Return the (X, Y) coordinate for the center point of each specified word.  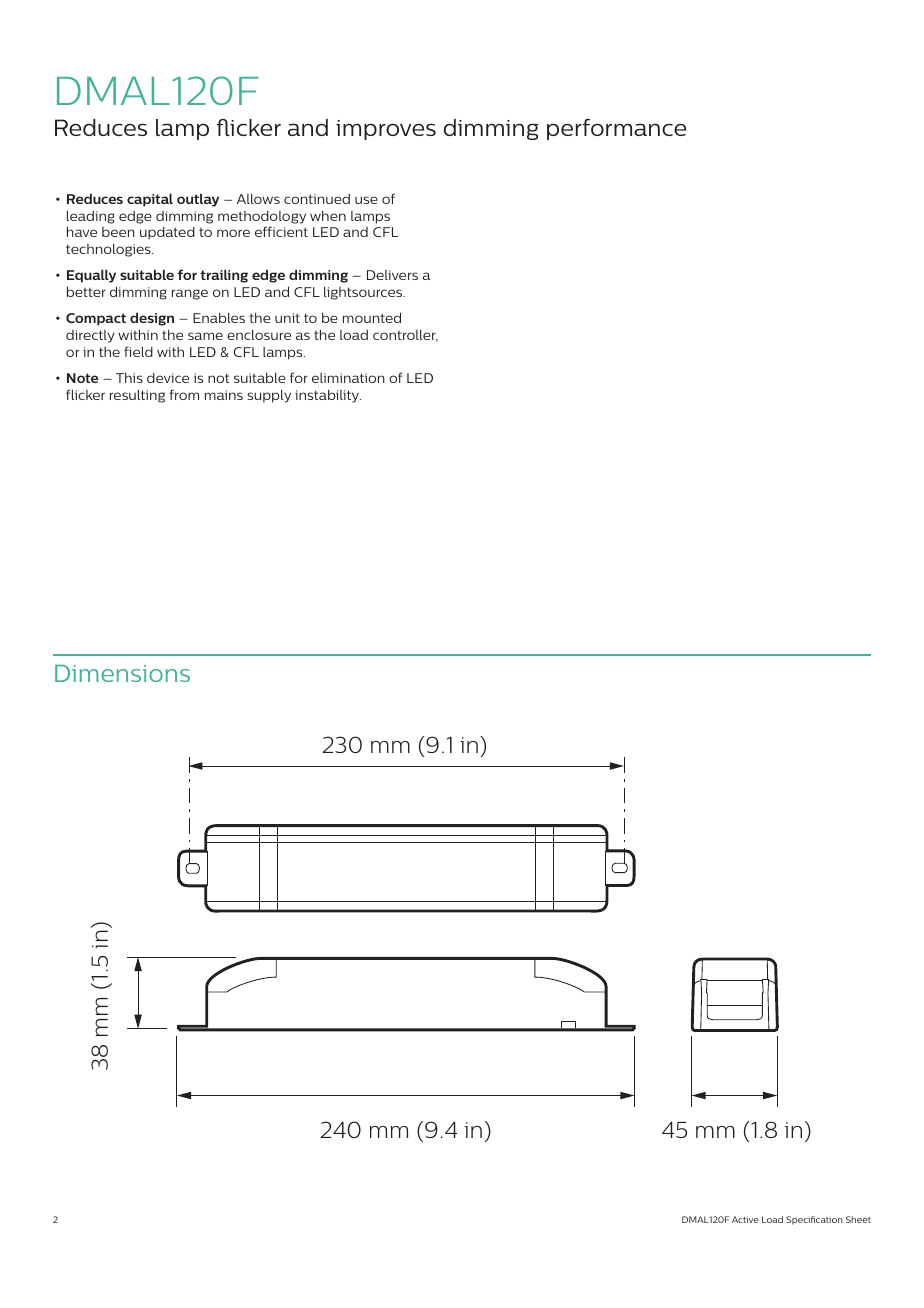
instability (328, 396)
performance (616, 129)
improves (386, 130)
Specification (814, 1220)
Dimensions (122, 673)
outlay (198, 200)
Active (745, 1219)
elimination (348, 378)
